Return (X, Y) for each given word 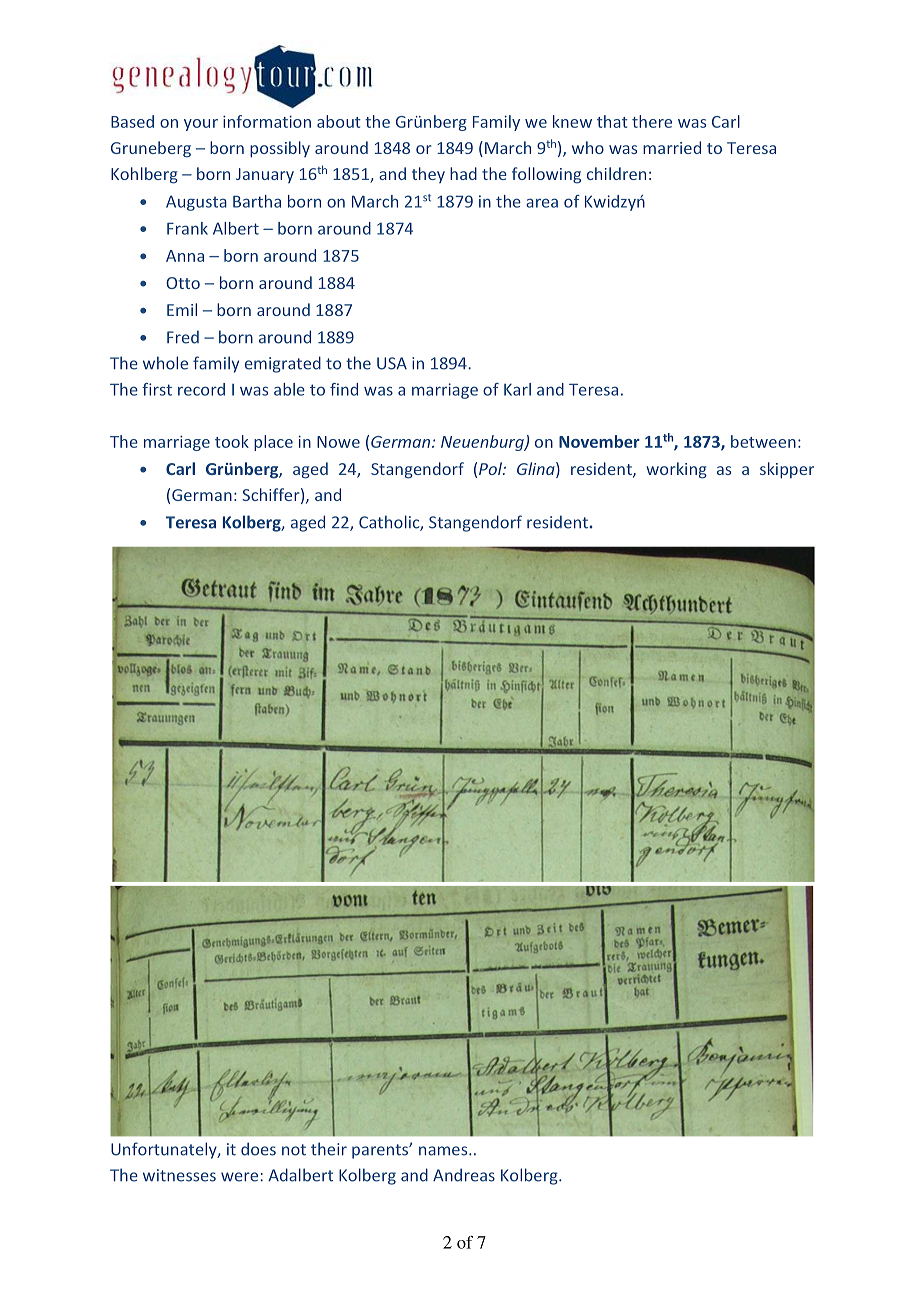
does (258, 1149)
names (444, 1151)
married (672, 147)
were (239, 1177)
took (232, 441)
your (201, 125)
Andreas (464, 1175)
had (463, 173)
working (676, 470)
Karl (517, 389)
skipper (787, 470)
